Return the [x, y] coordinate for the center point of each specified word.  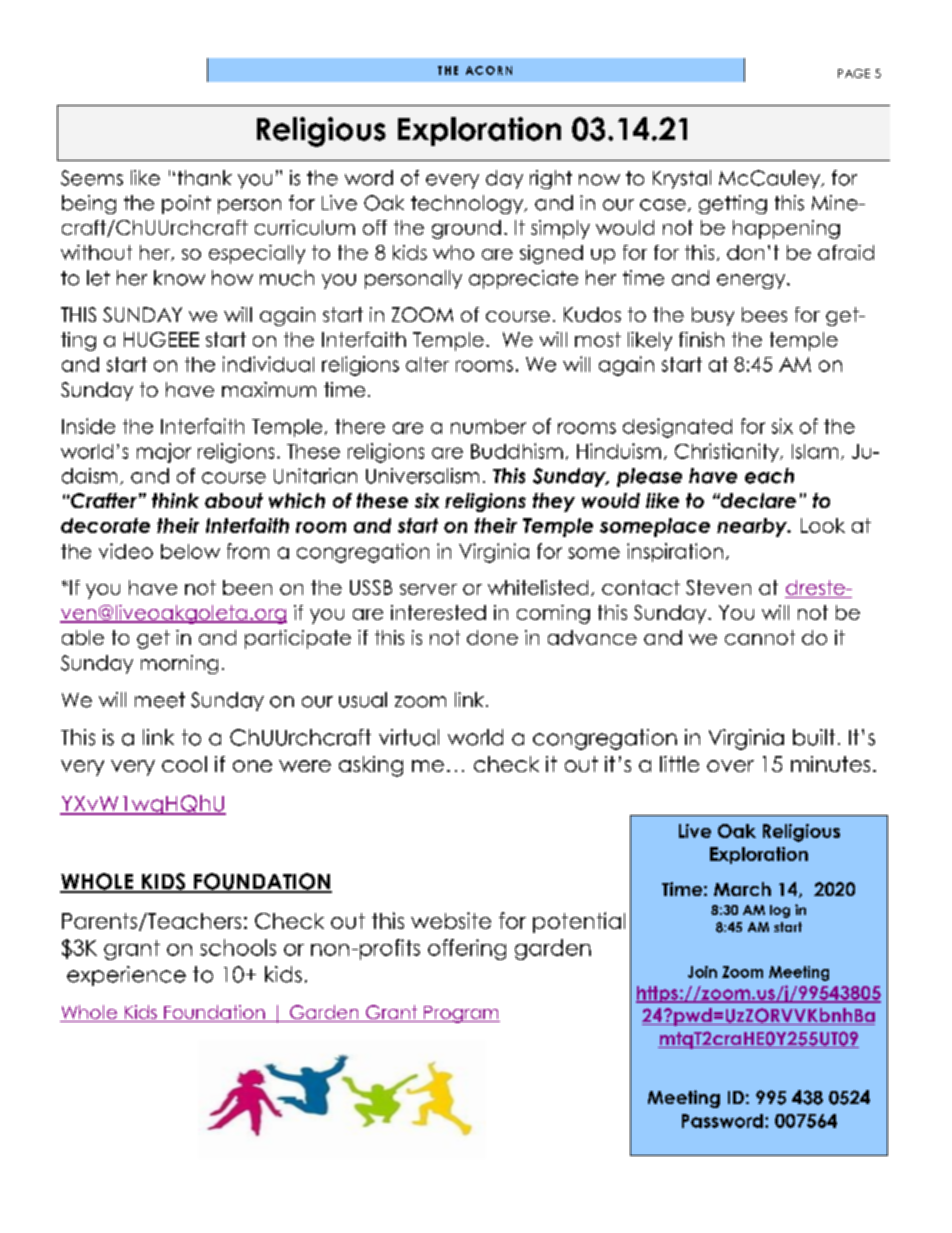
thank [205, 178]
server [428, 589]
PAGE [854, 73]
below [190, 551]
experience [126, 976]
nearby [753, 527]
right [551, 179]
